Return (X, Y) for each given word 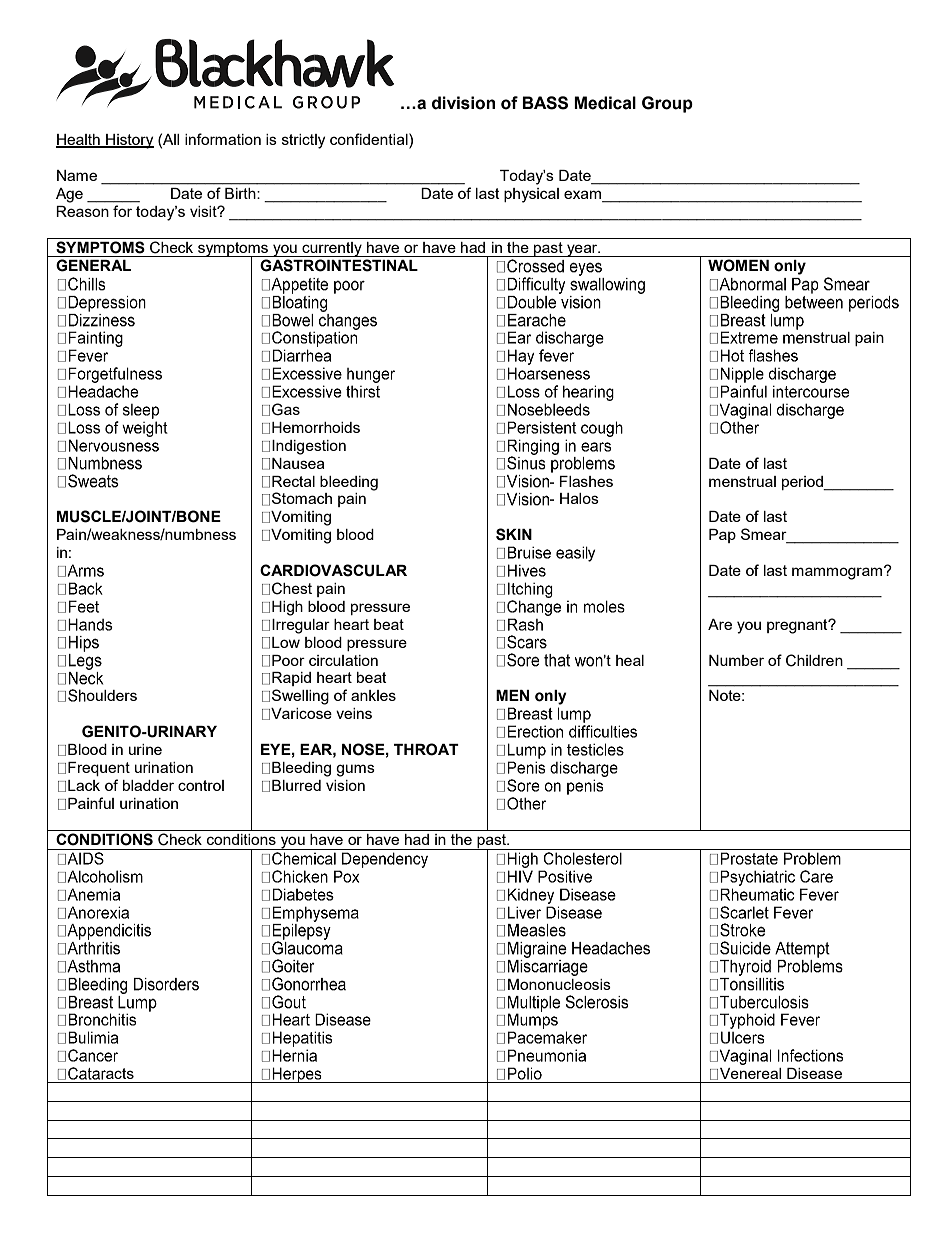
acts (119, 1073)
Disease (814, 1073)
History (129, 141)
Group (667, 104)
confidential (370, 139)
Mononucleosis (559, 984)
